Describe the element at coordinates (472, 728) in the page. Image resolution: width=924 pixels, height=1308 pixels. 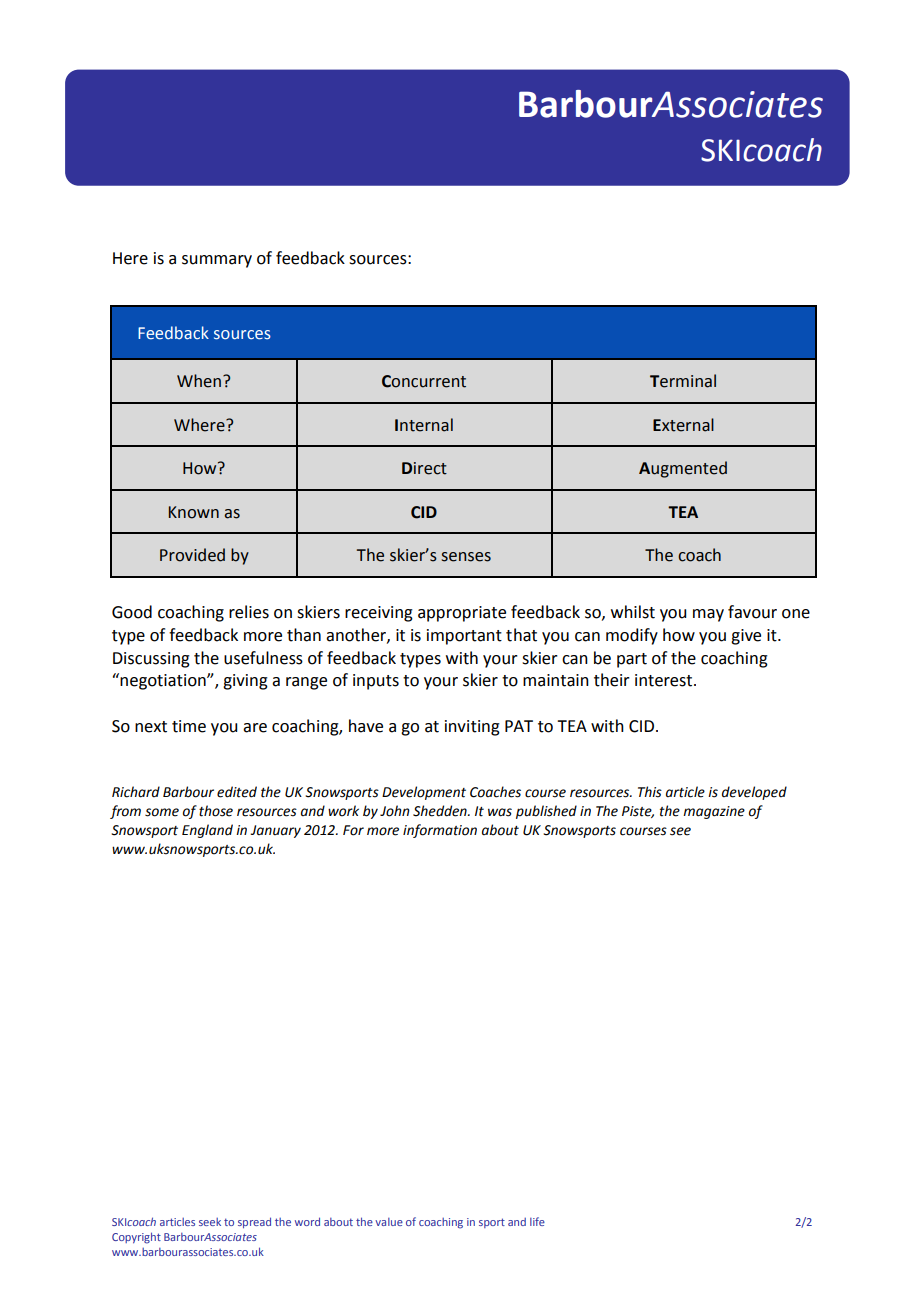
I see `inviting` at that location.
